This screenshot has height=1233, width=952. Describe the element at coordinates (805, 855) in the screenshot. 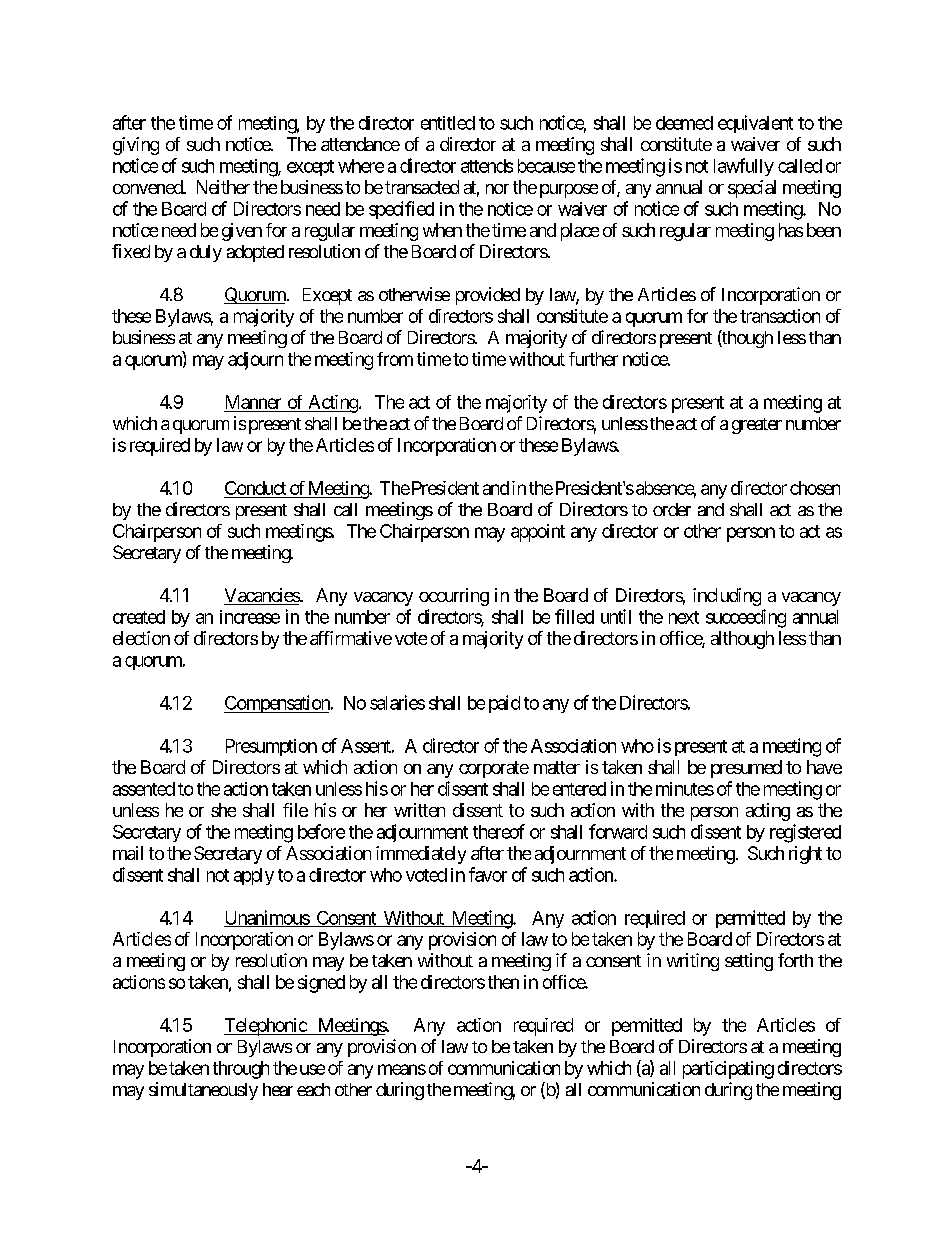

I see `right` at that location.
